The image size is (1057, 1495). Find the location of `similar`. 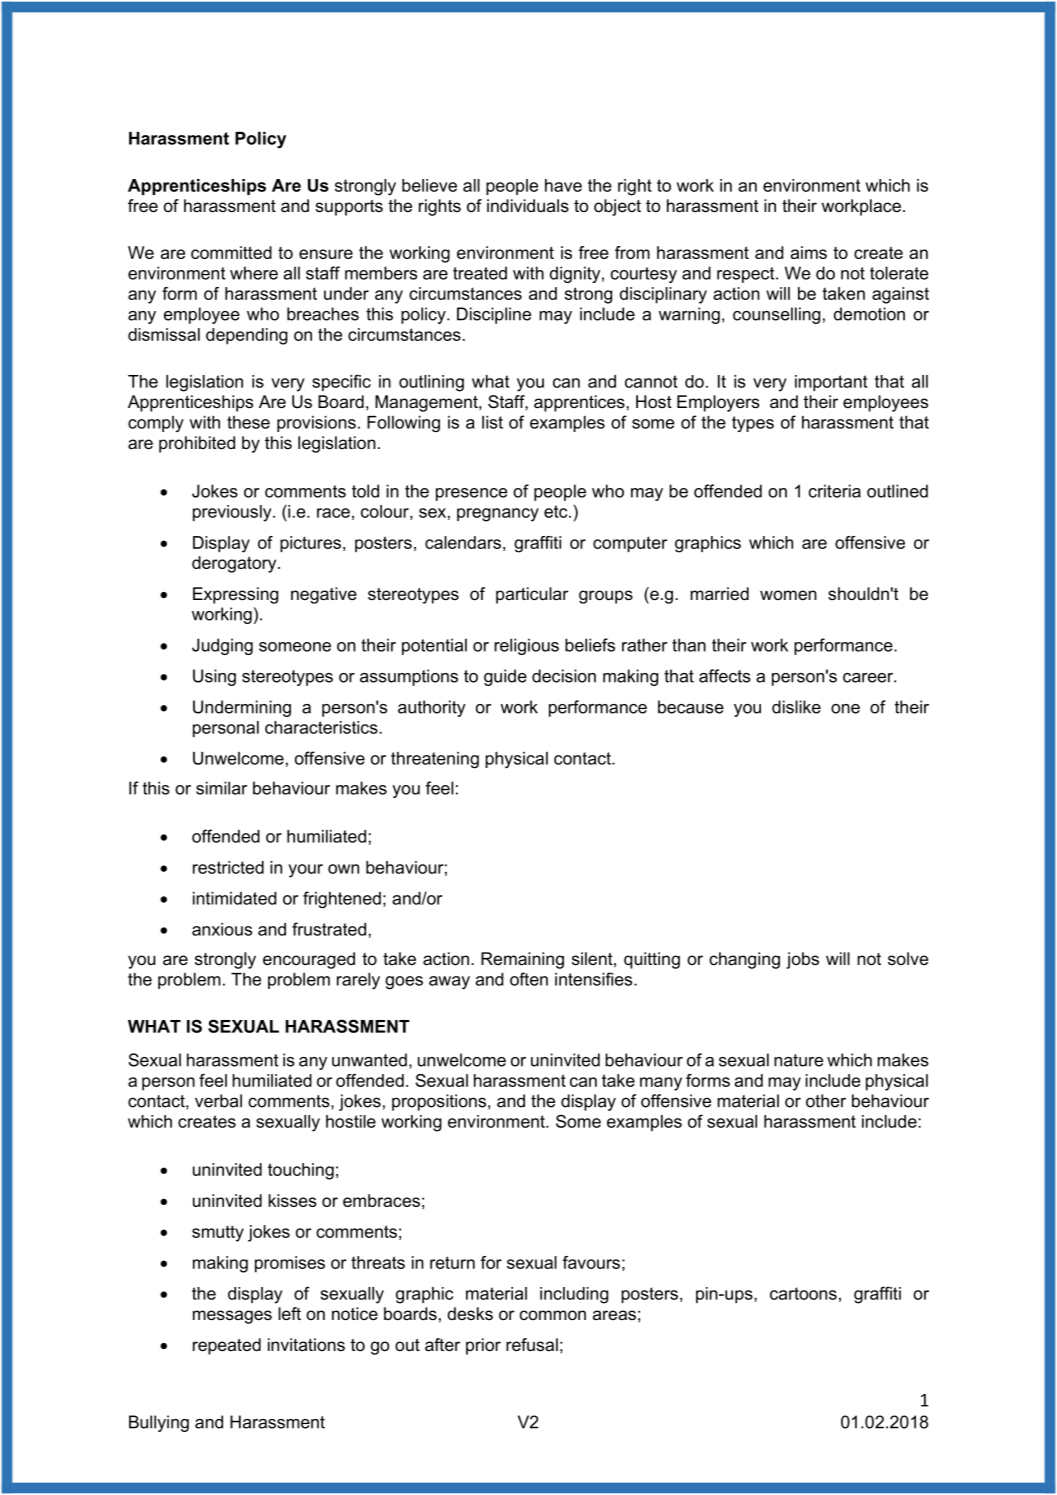

similar is located at coordinates (221, 788).
